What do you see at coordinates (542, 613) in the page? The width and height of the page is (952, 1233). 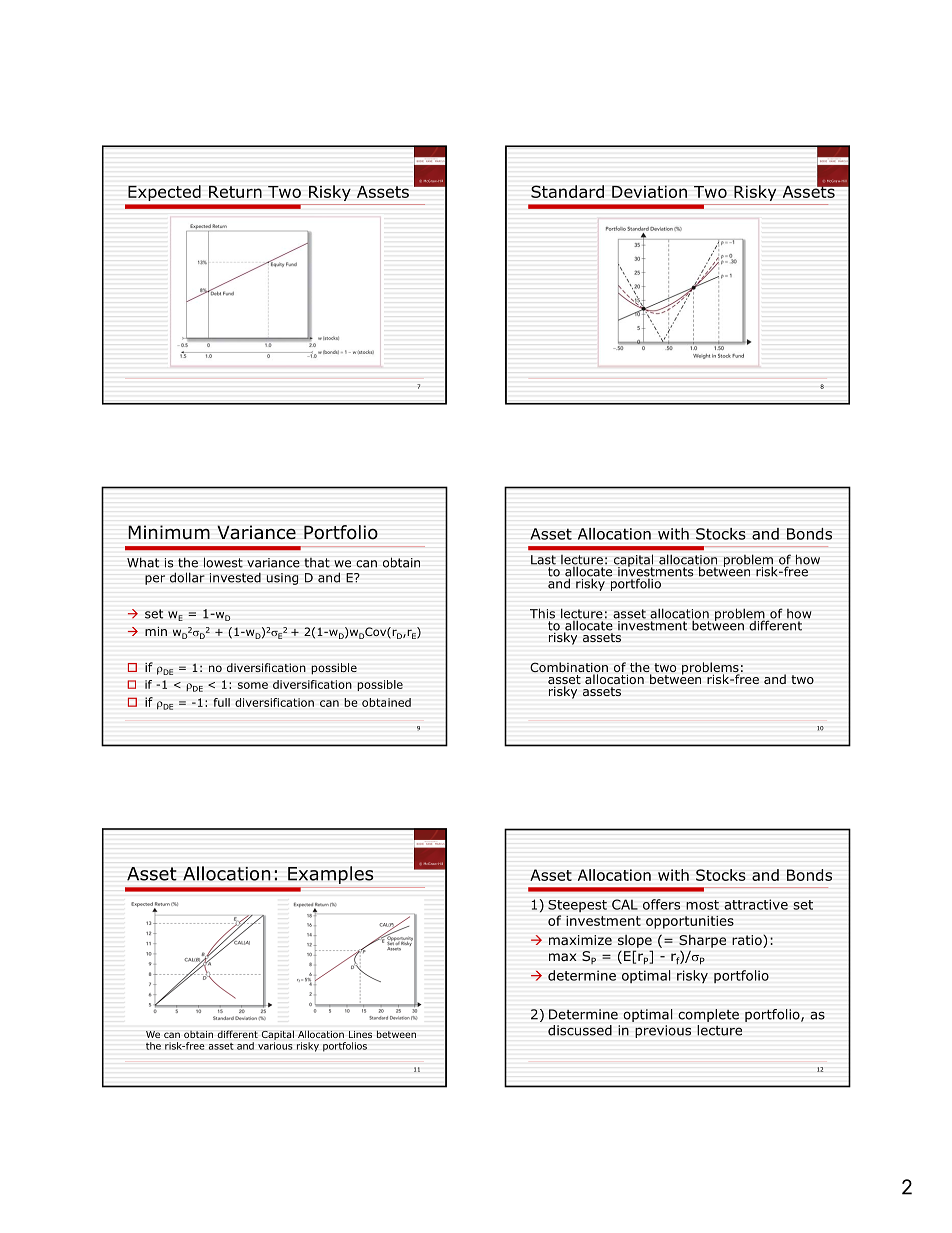 I see `This` at bounding box center [542, 613].
